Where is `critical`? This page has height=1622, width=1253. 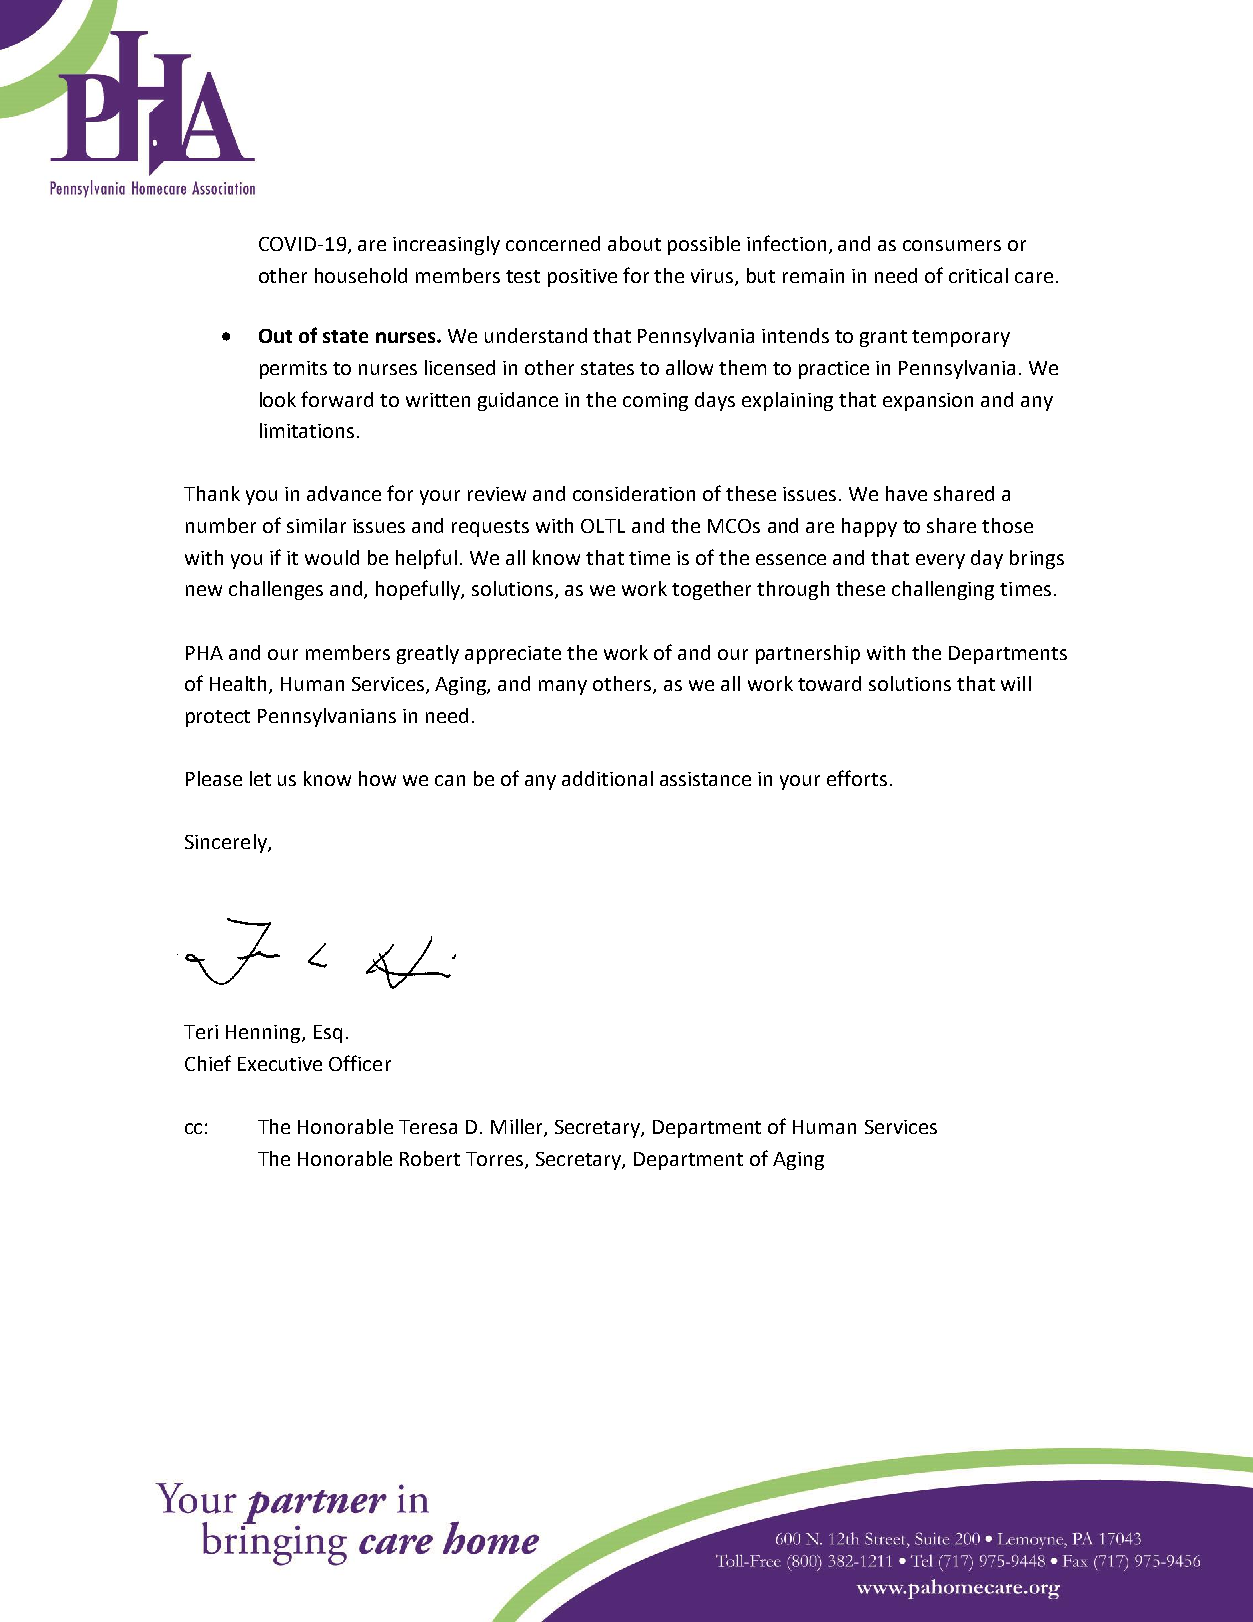
critical is located at coordinates (978, 275).
